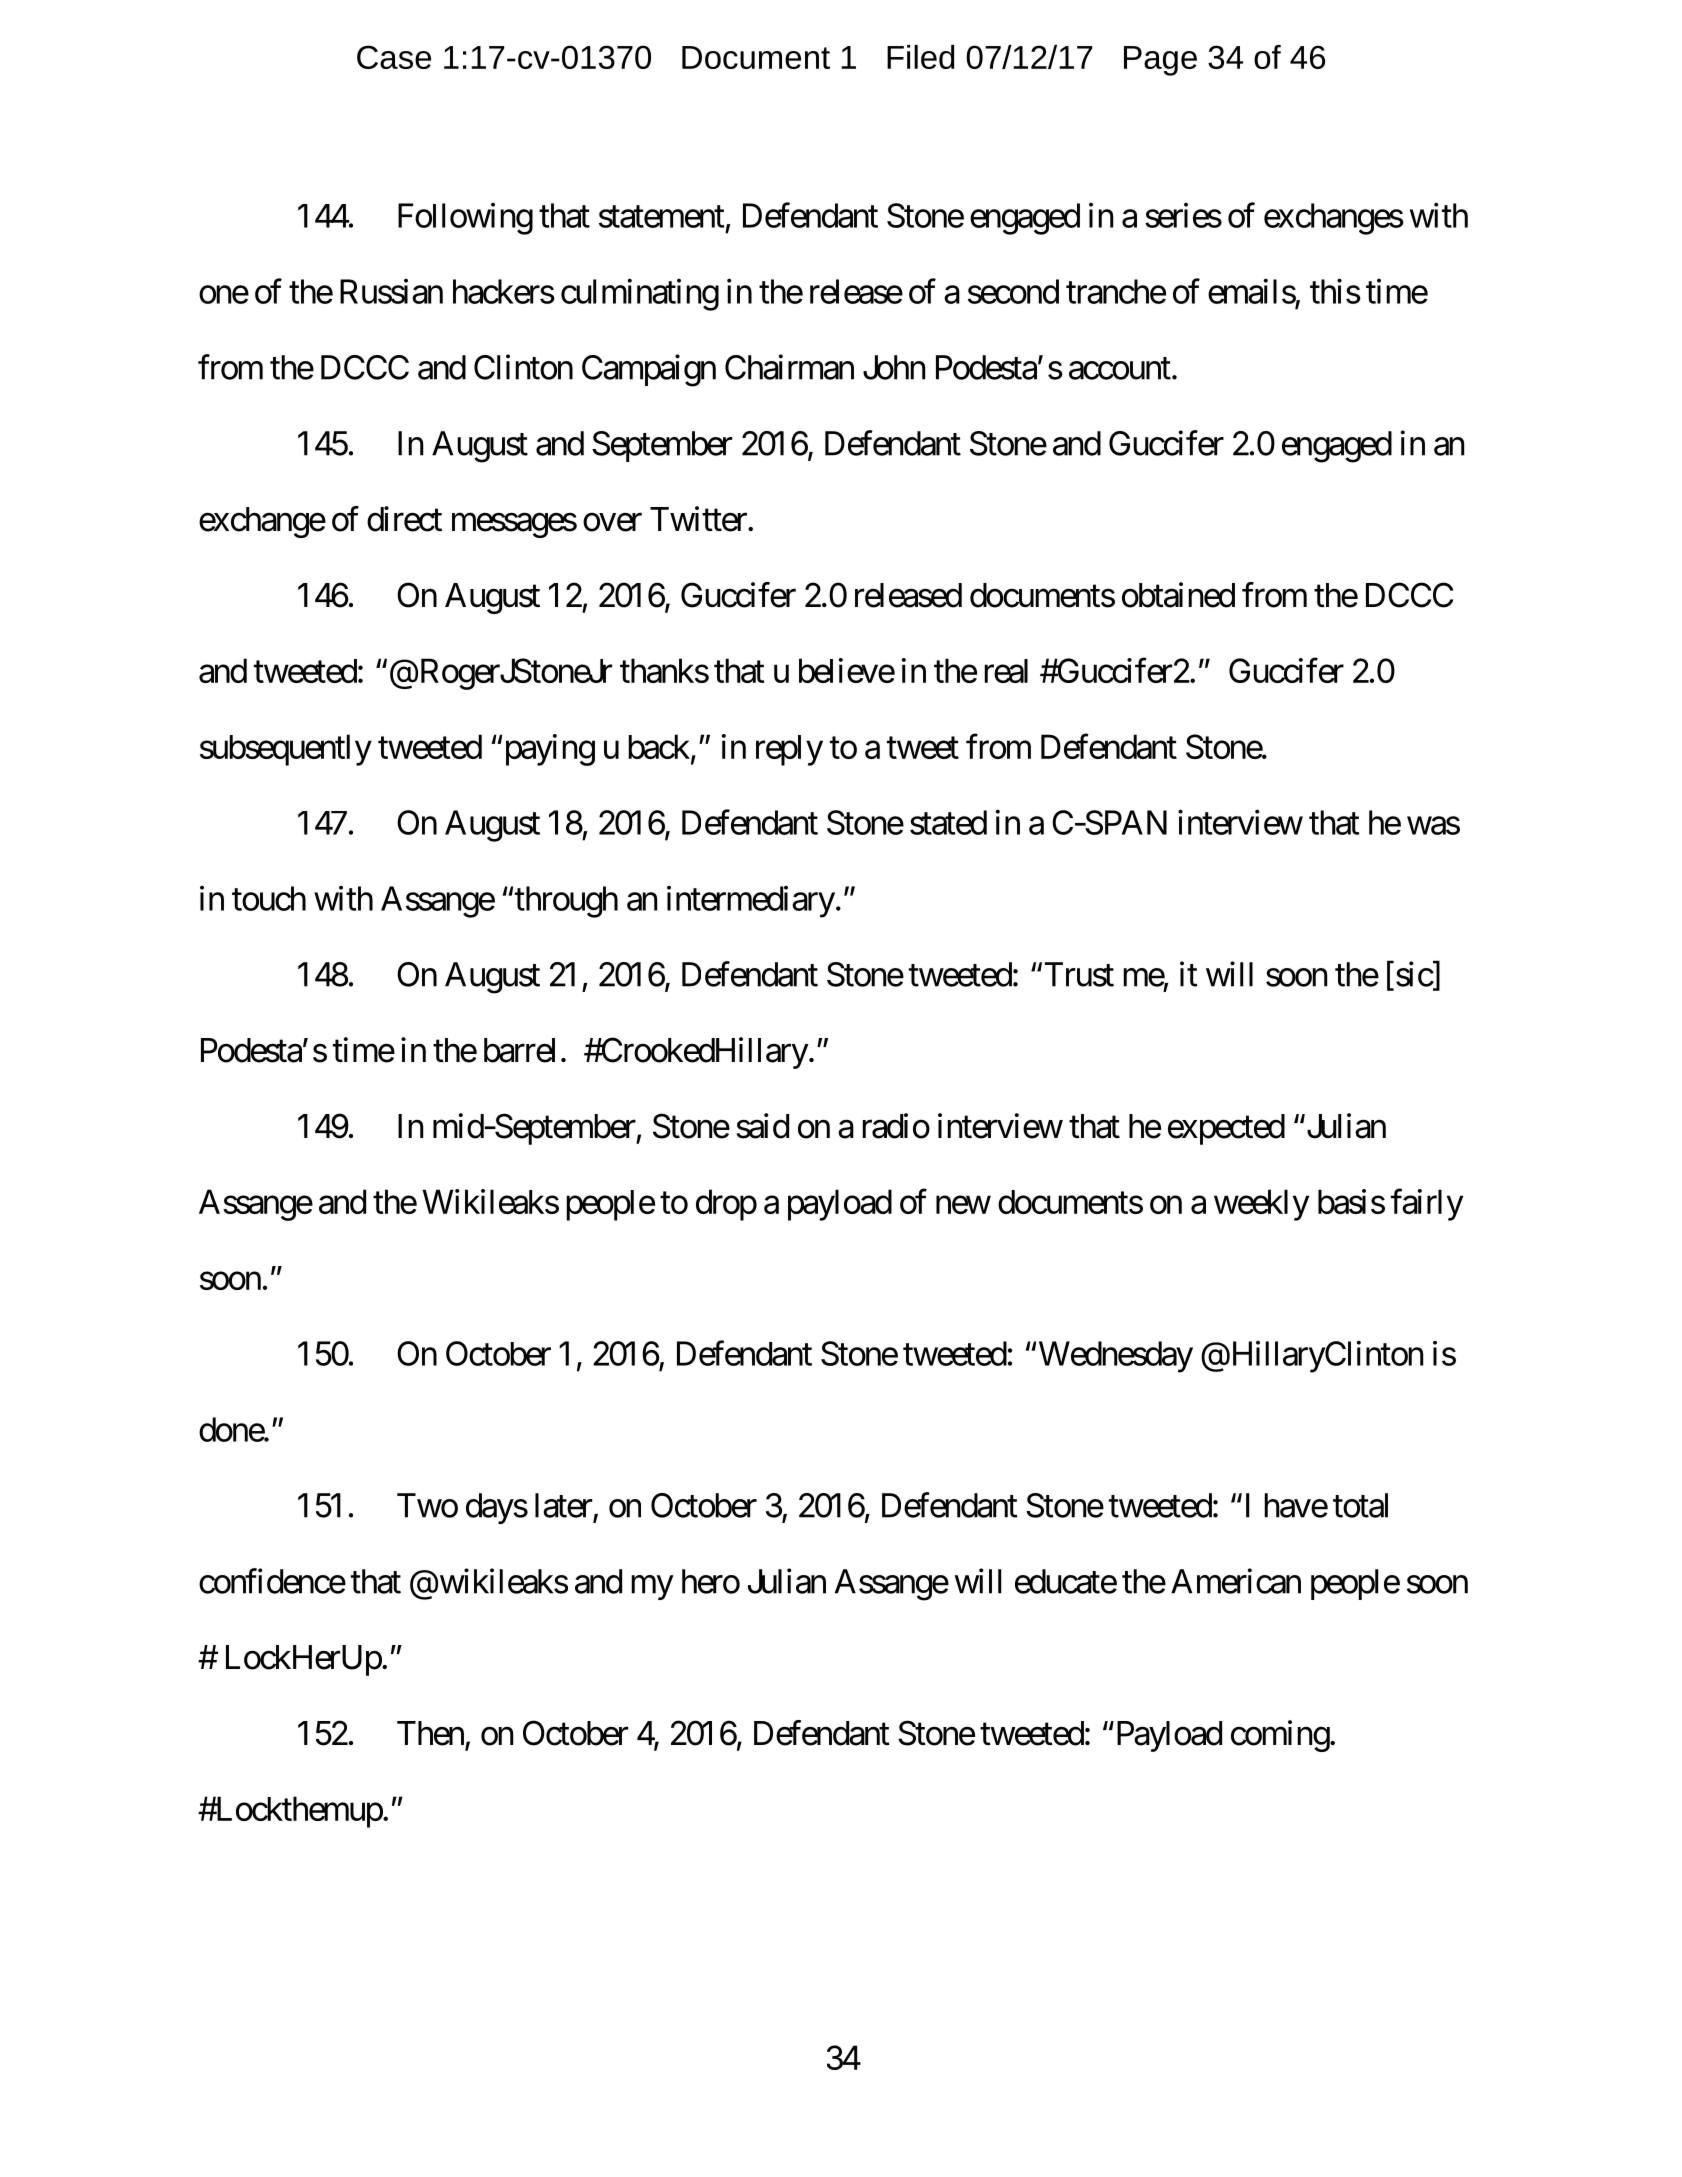 The image size is (1682, 2177). Describe the element at coordinates (920, 57) in the screenshot. I see `Filed` at that location.
